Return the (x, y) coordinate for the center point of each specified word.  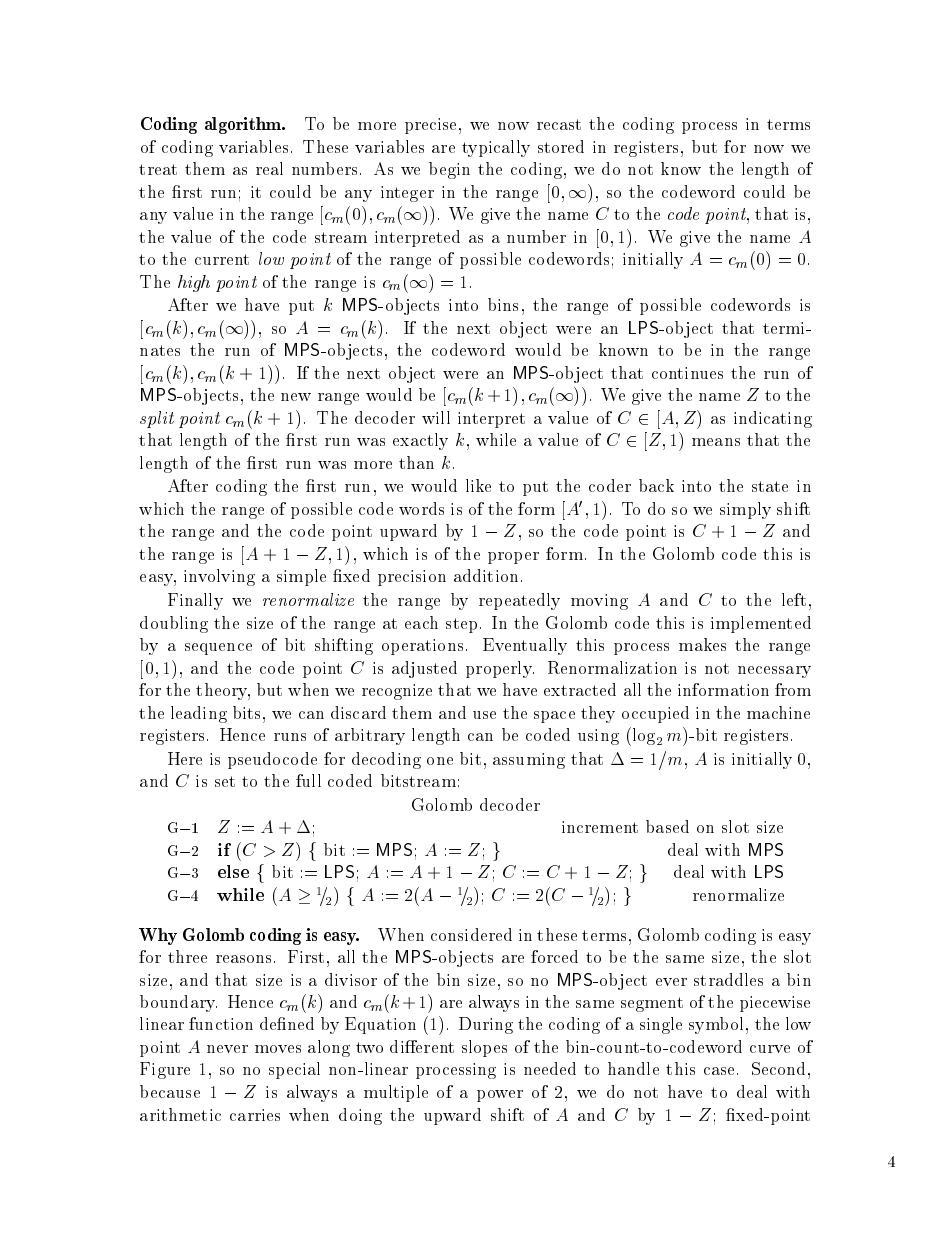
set (225, 781)
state (770, 486)
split (157, 419)
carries (255, 1115)
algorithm (244, 125)
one (440, 761)
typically (496, 148)
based (667, 826)
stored (561, 146)
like (478, 485)
